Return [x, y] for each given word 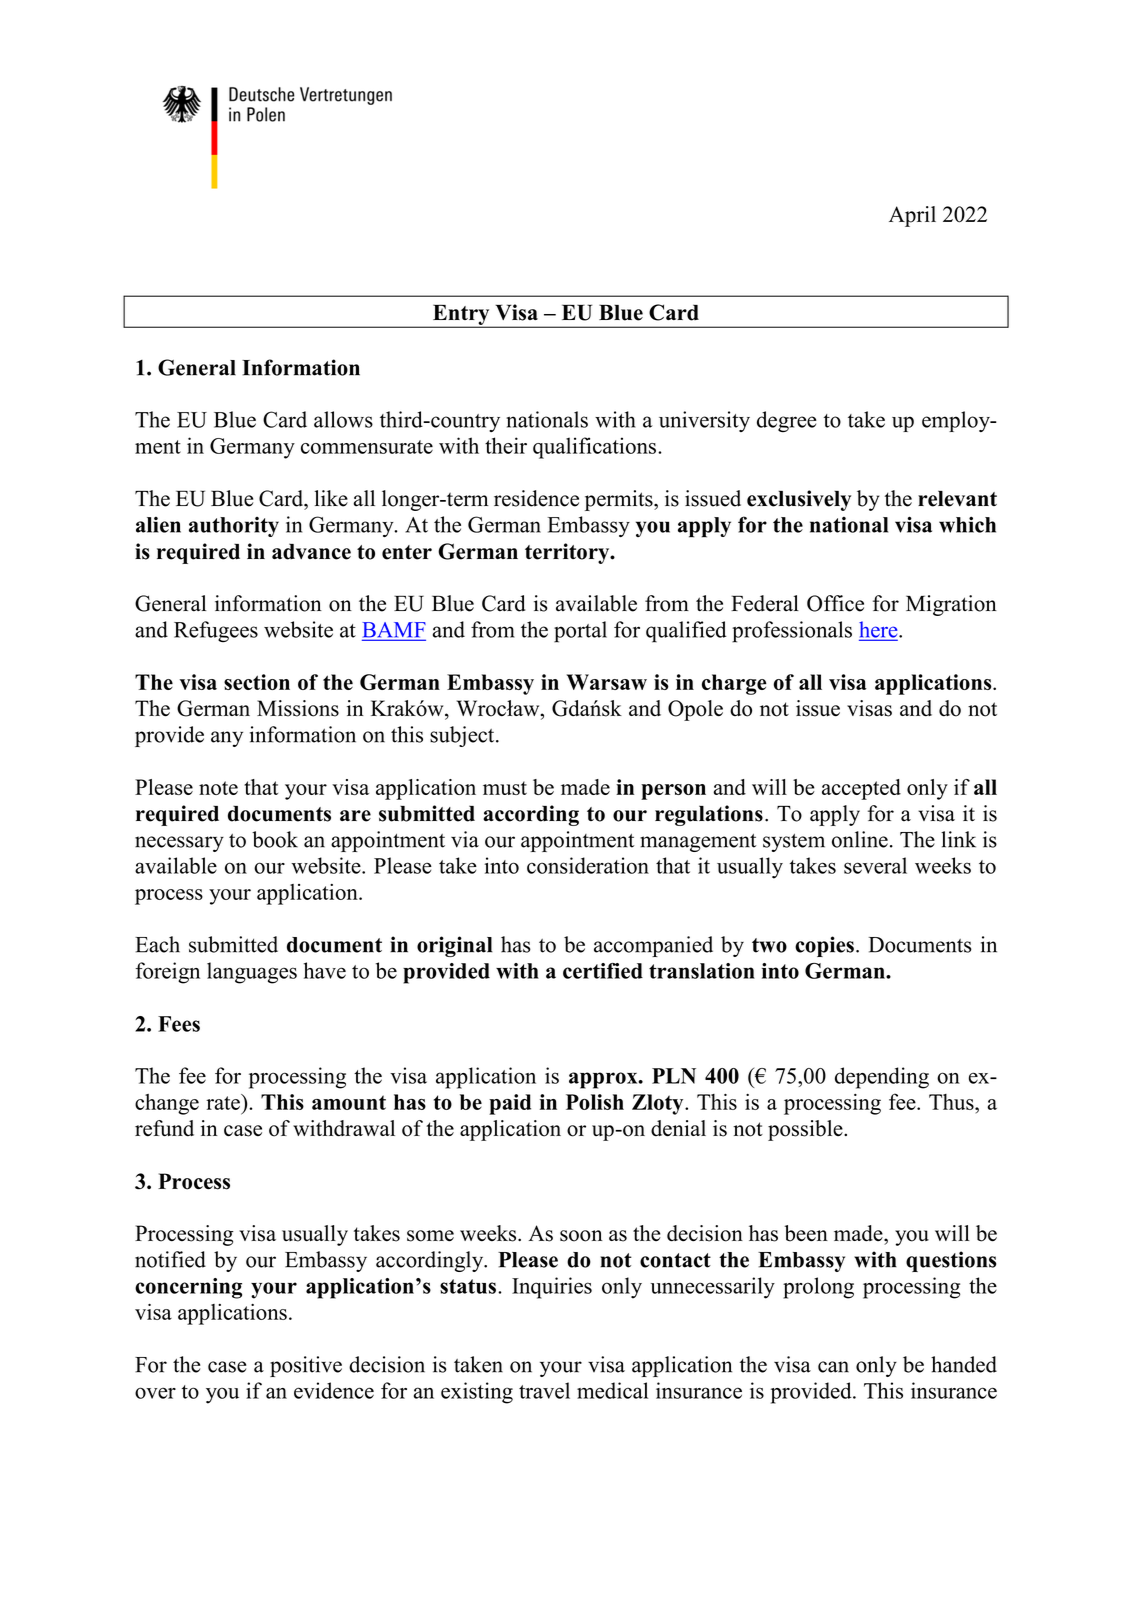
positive [306, 1366]
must [505, 788]
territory [568, 553]
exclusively [799, 500]
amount [349, 1102]
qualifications [594, 448]
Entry [461, 315]
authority [234, 527]
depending [882, 1078]
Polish [595, 1102]
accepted [861, 789]
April [912, 216]
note [218, 788]
